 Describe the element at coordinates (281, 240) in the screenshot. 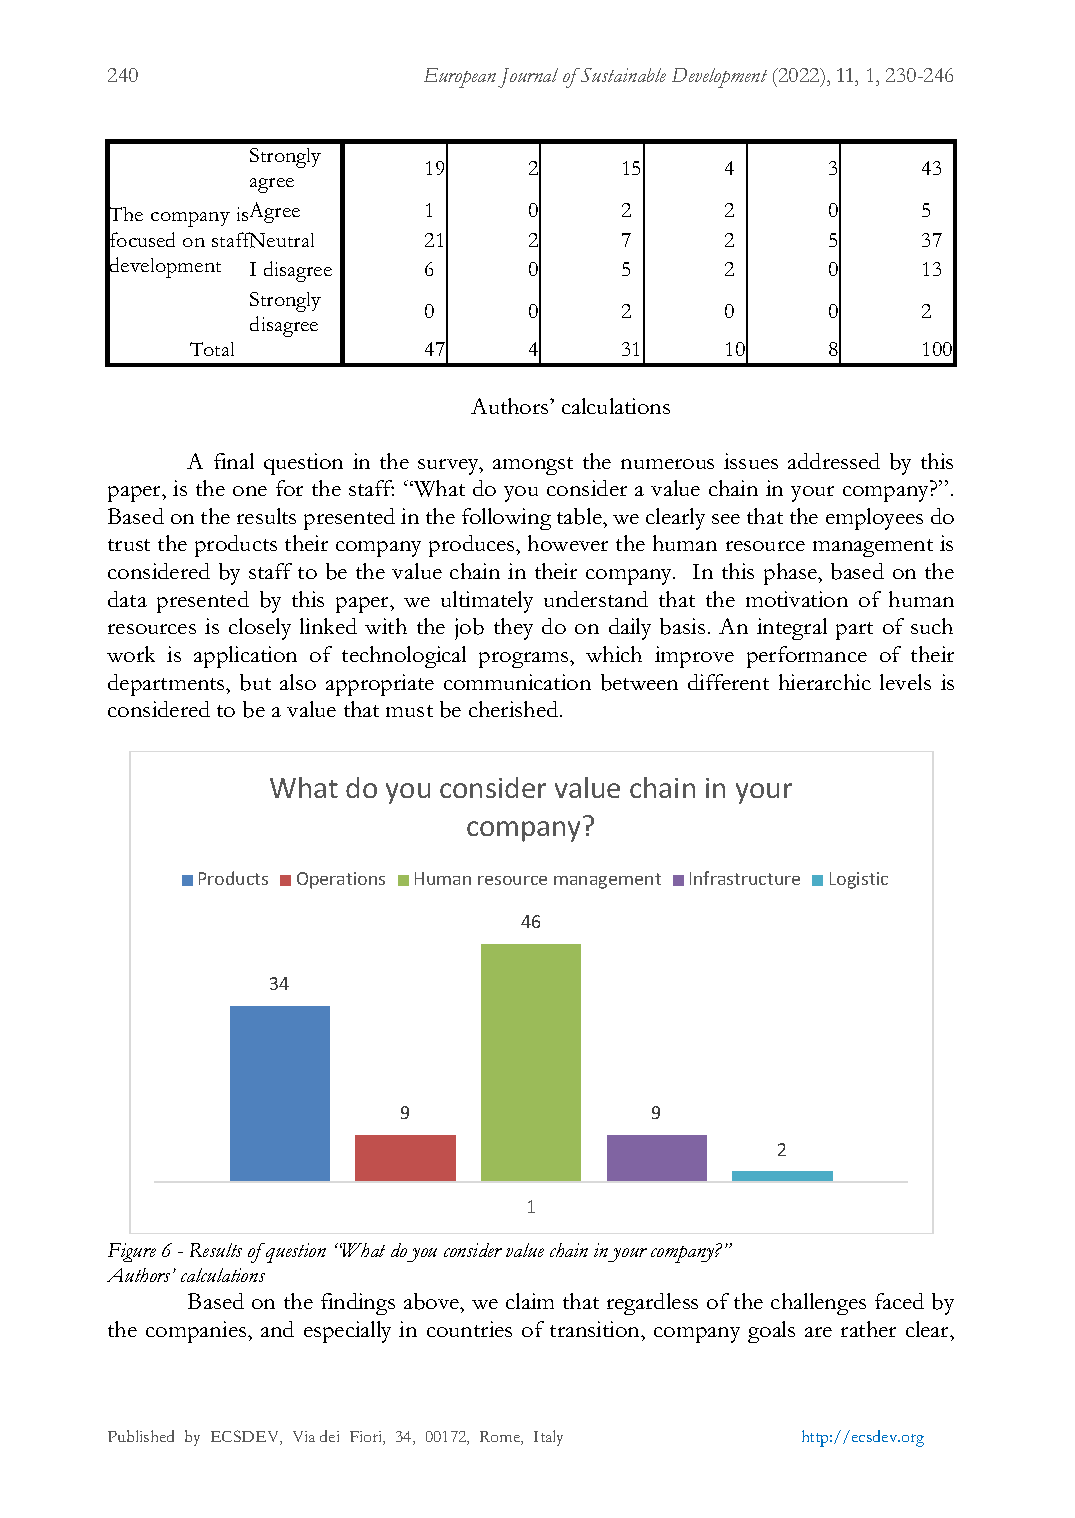

I see `Neutral` at that location.
